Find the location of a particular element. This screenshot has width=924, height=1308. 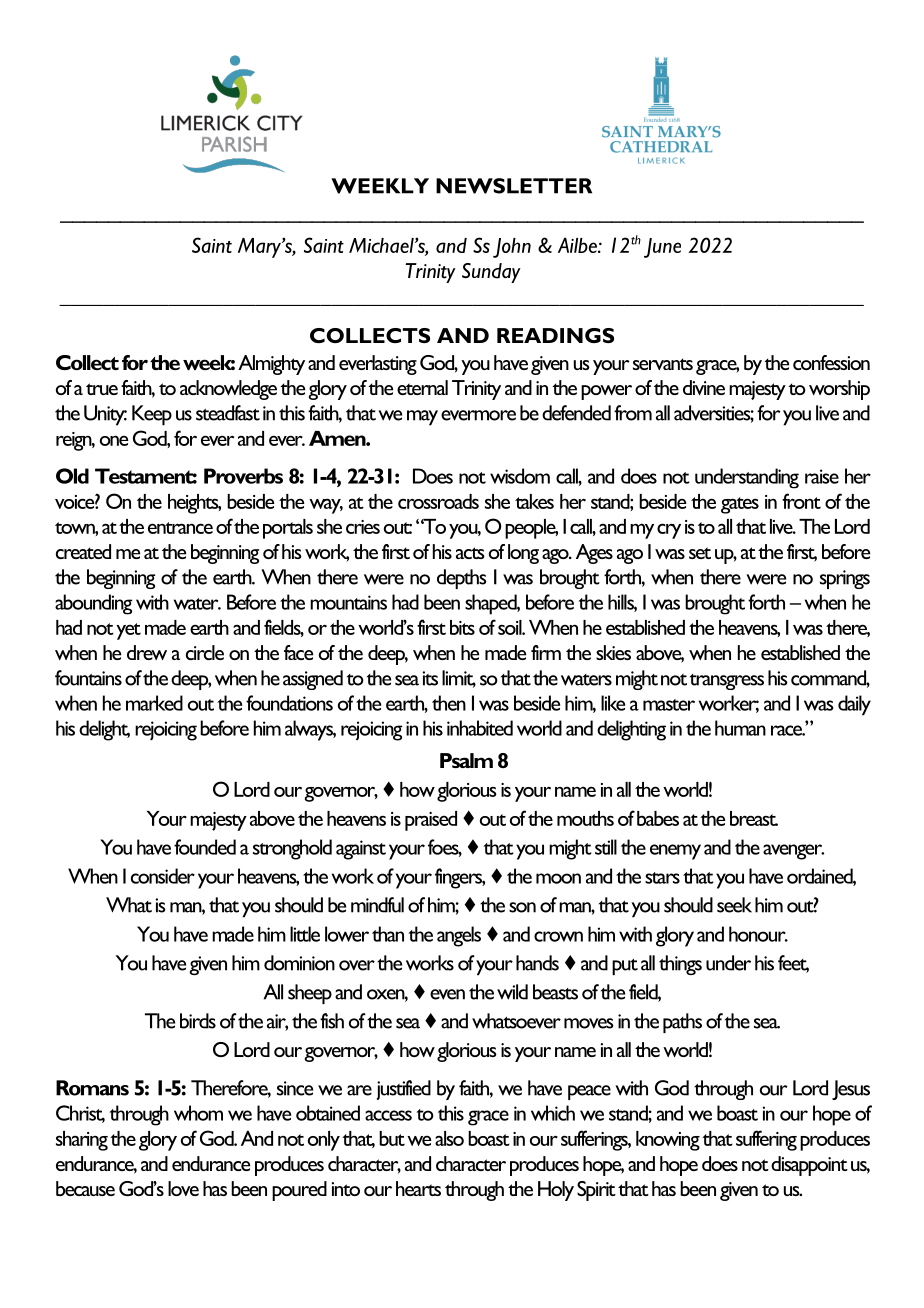

moon is located at coordinates (558, 878).
